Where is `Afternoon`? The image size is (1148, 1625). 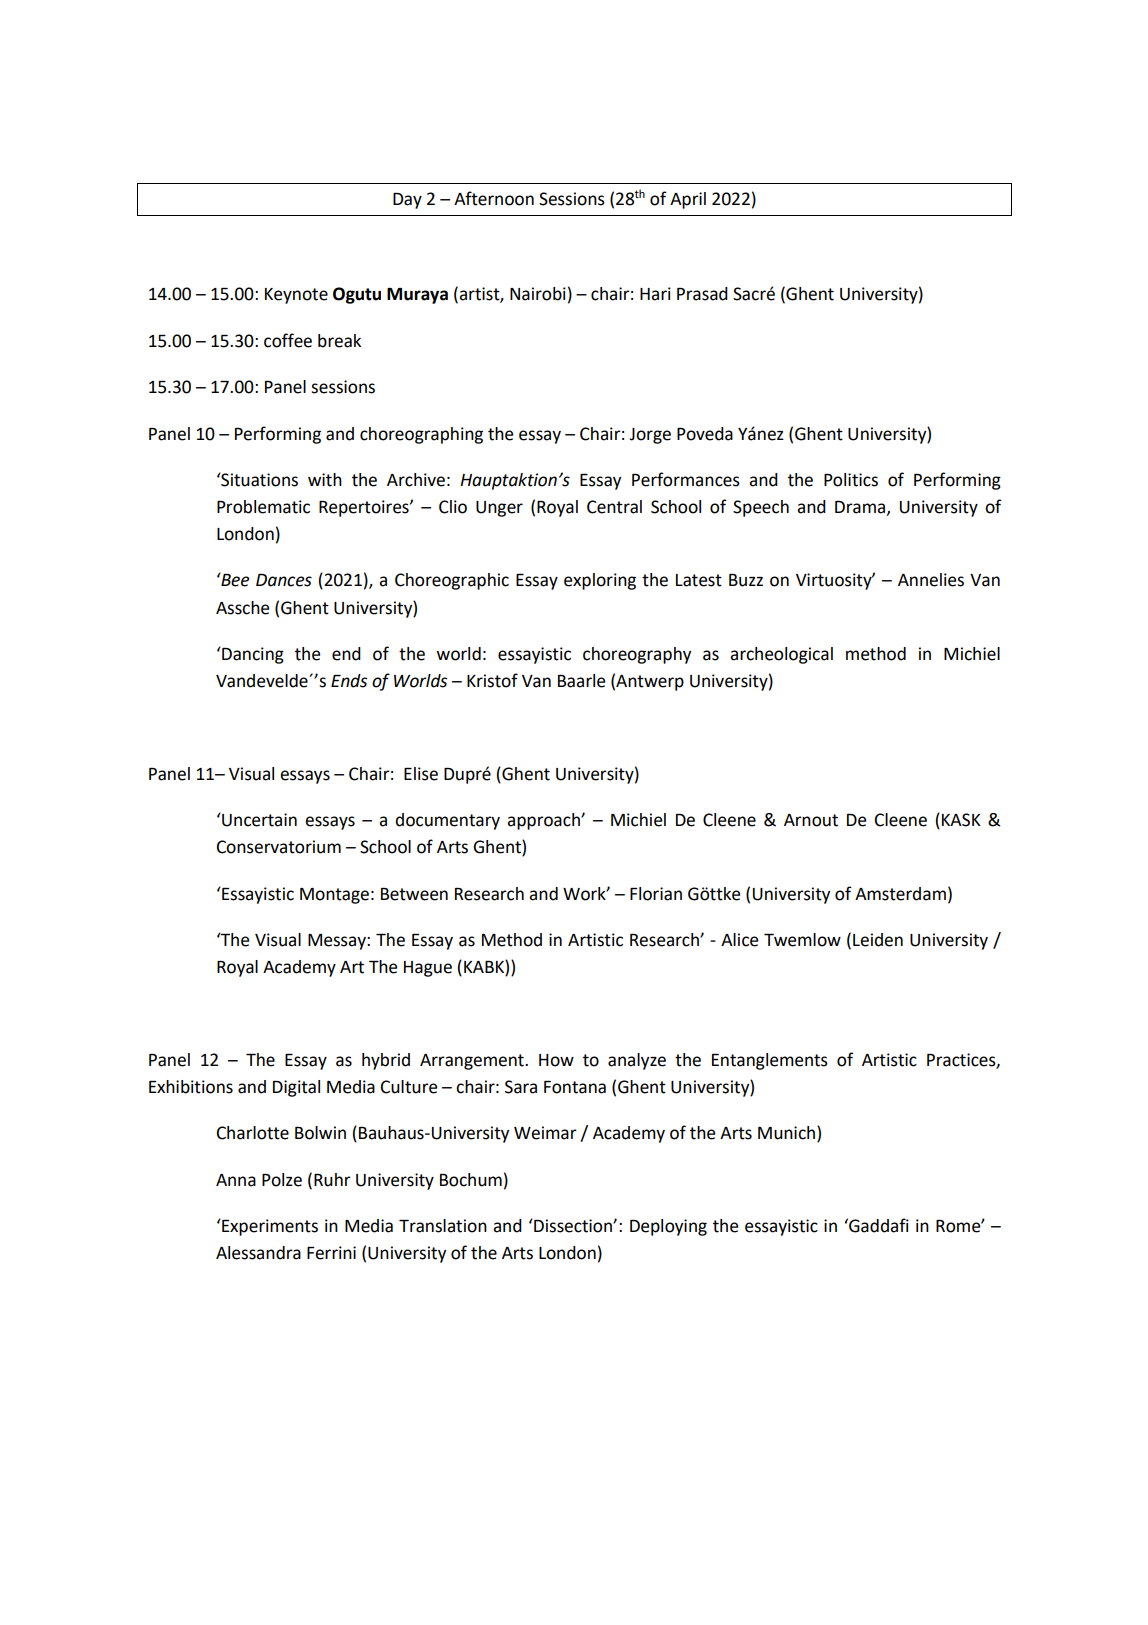 Afternoon is located at coordinates (494, 198).
